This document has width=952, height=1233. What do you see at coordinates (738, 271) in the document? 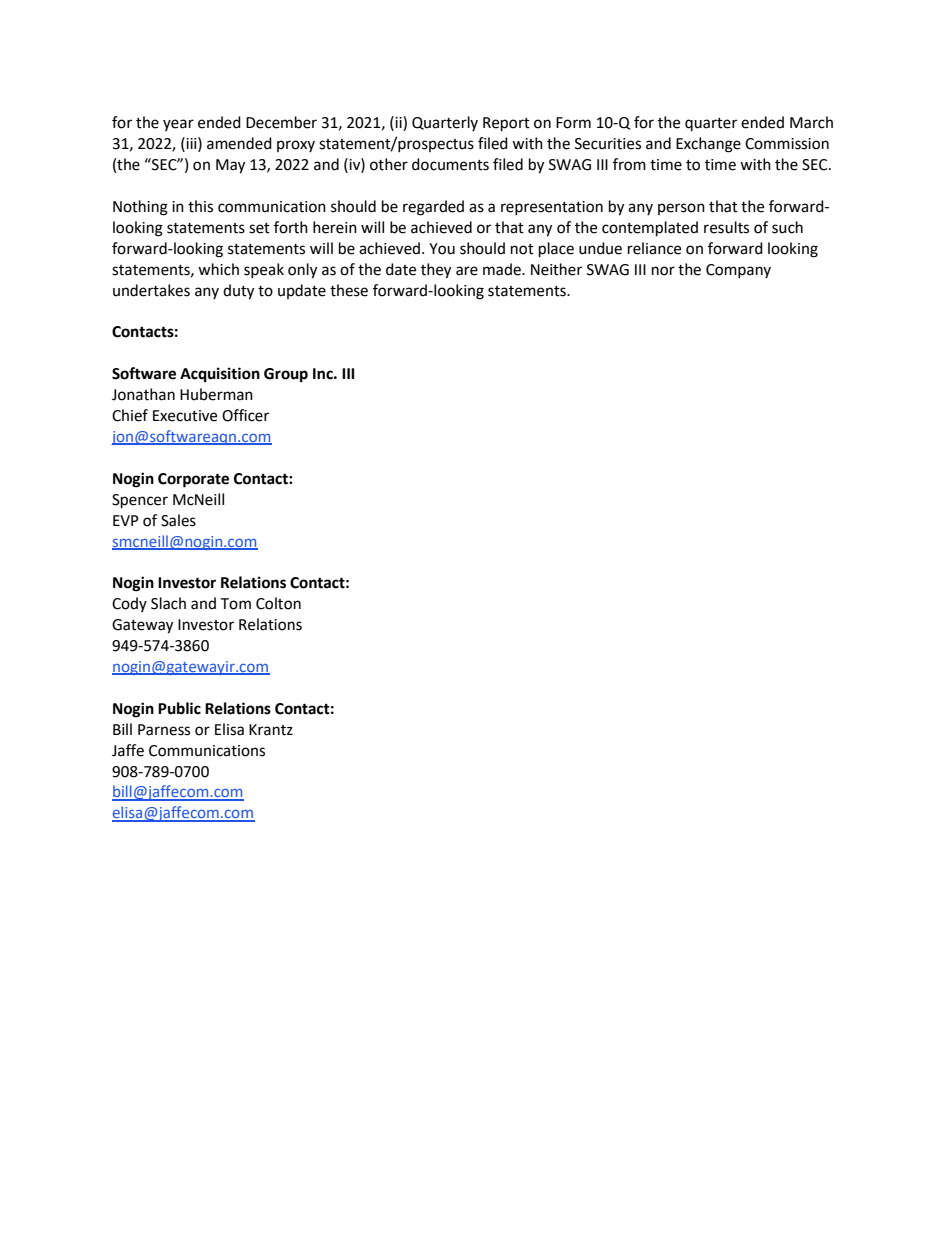
I see `Company` at bounding box center [738, 271].
